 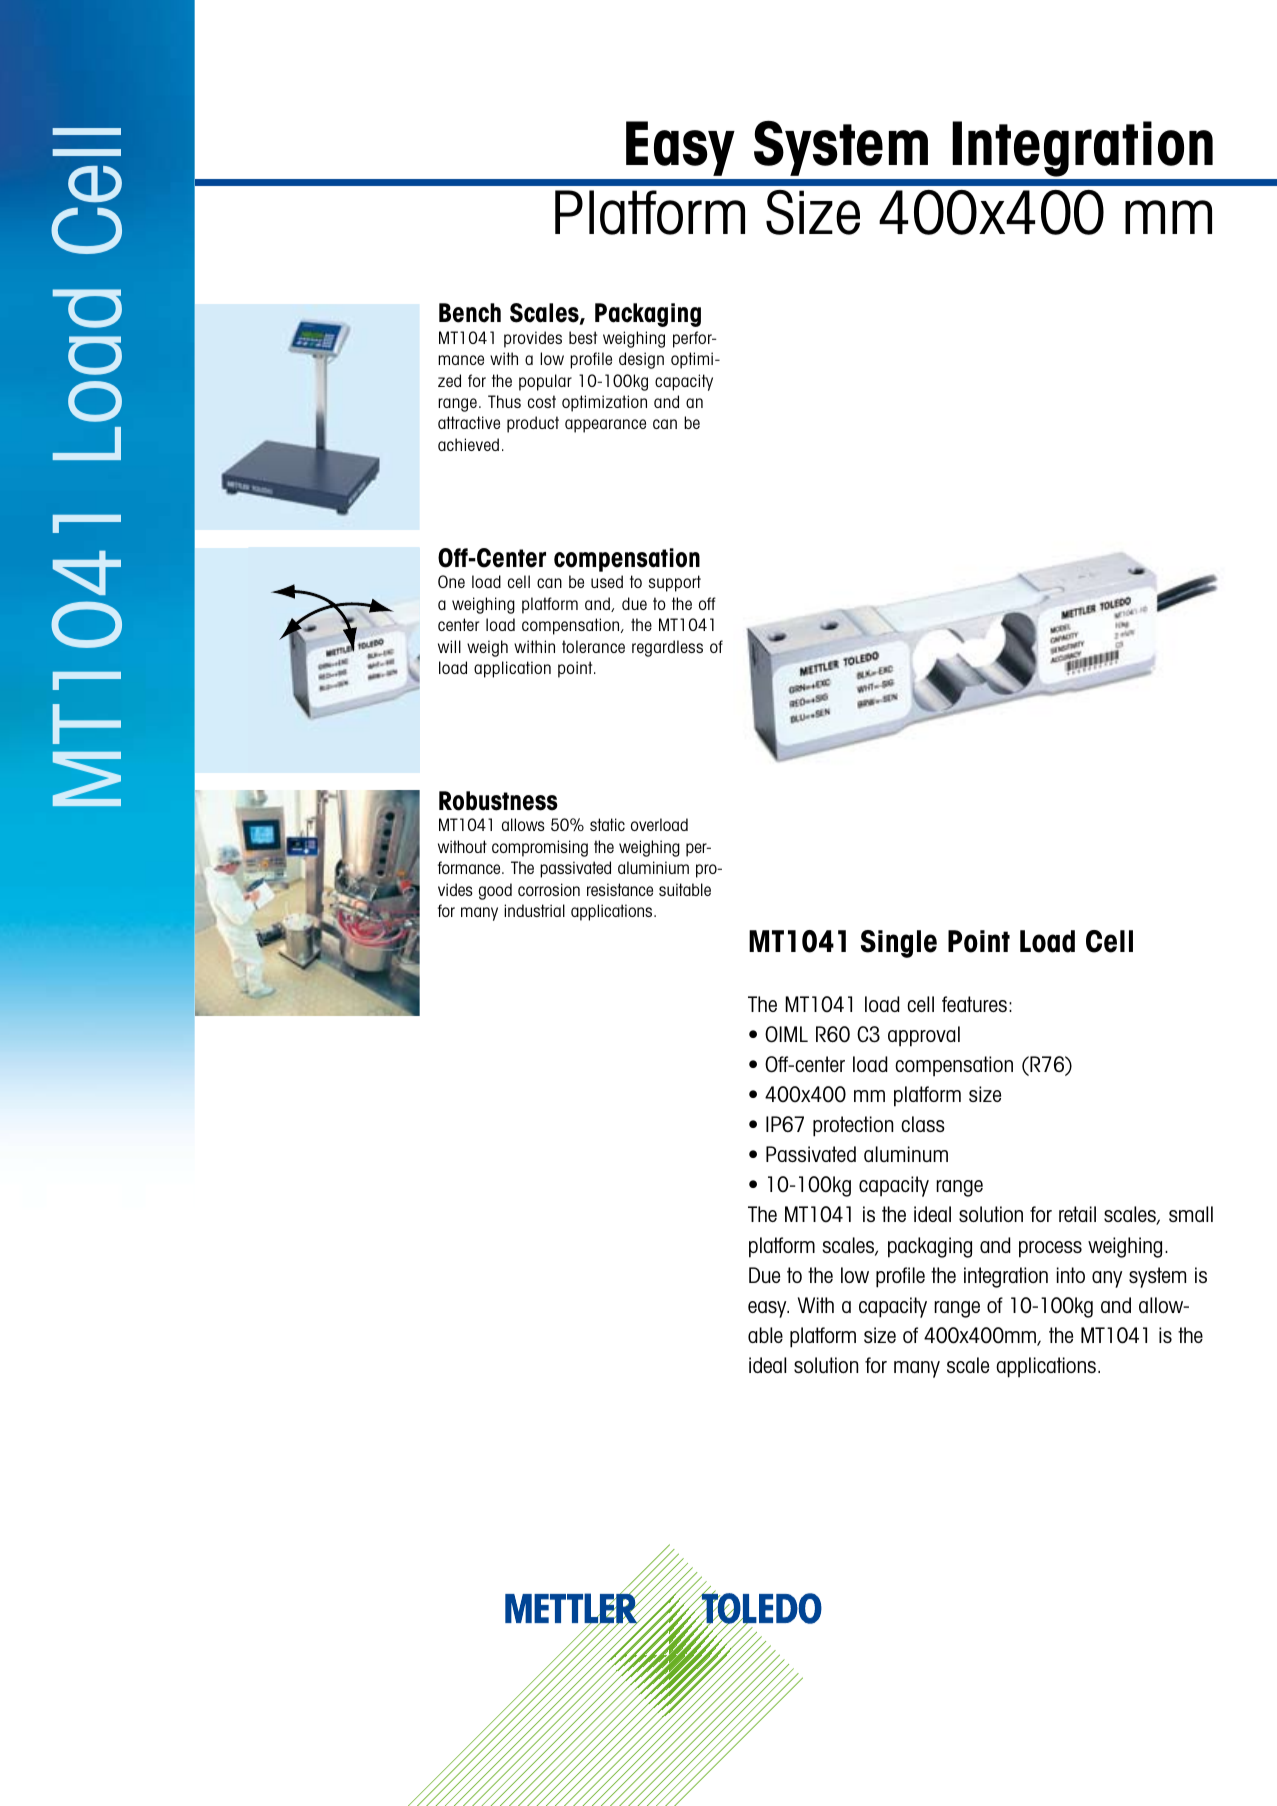 I want to click on best, so click(x=583, y=337).
